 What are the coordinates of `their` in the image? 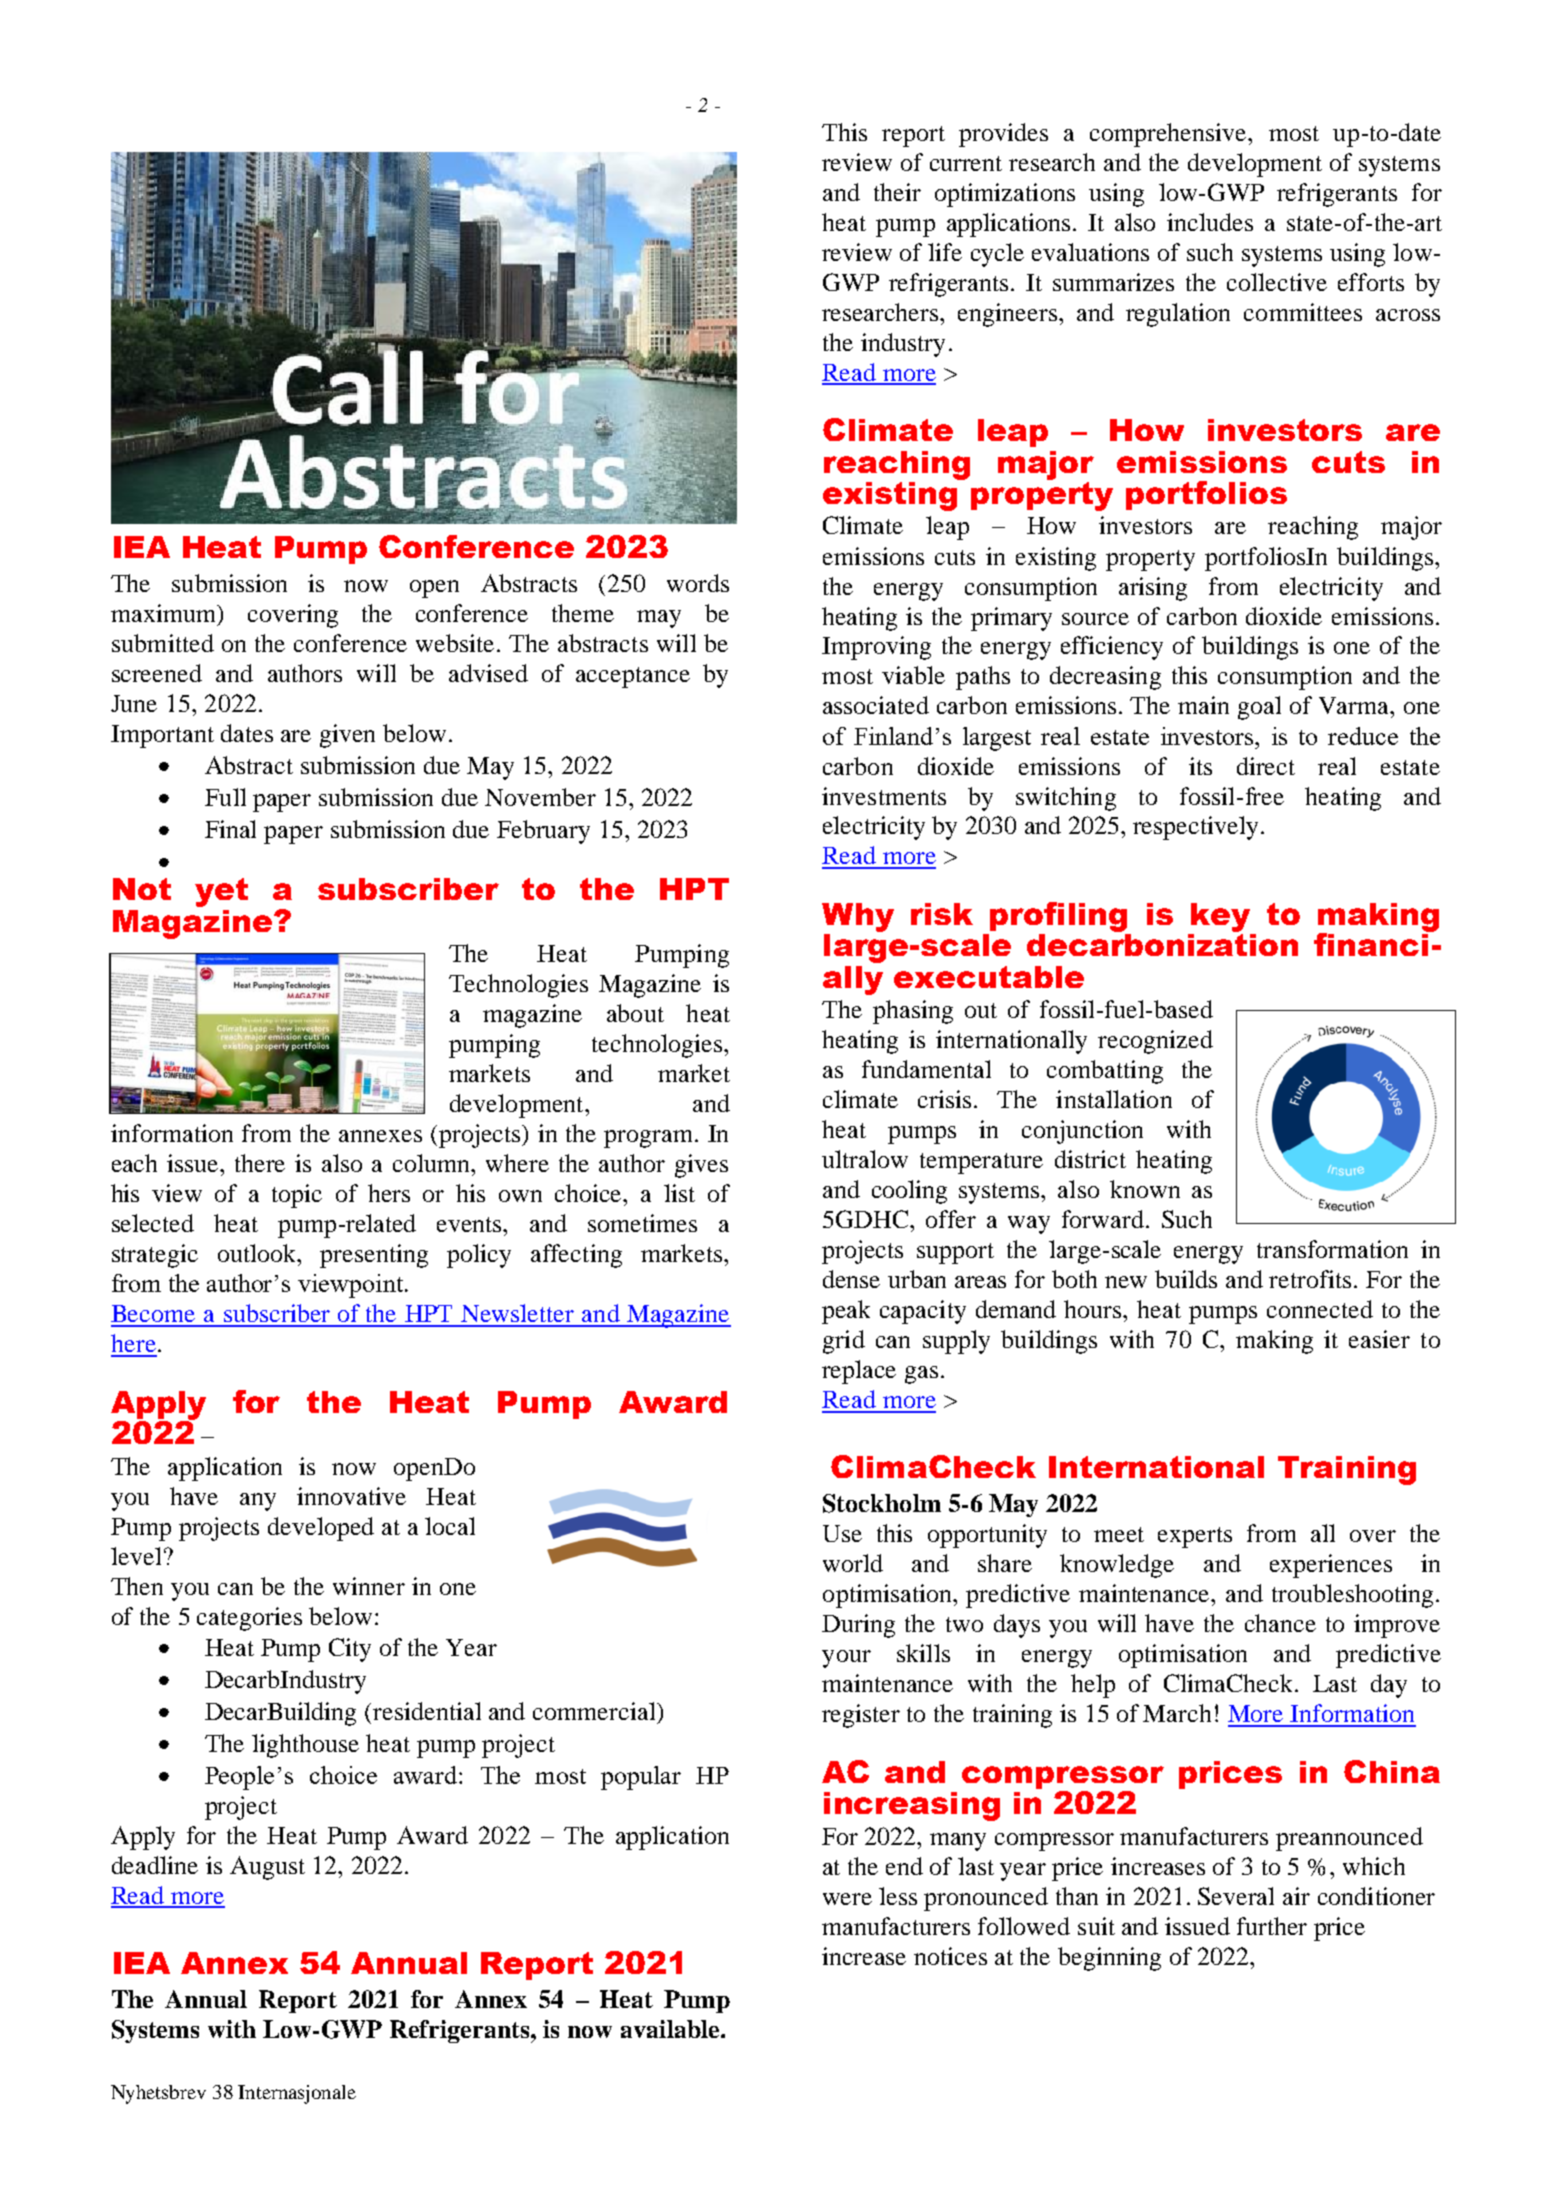 It's located at (897, 192).
